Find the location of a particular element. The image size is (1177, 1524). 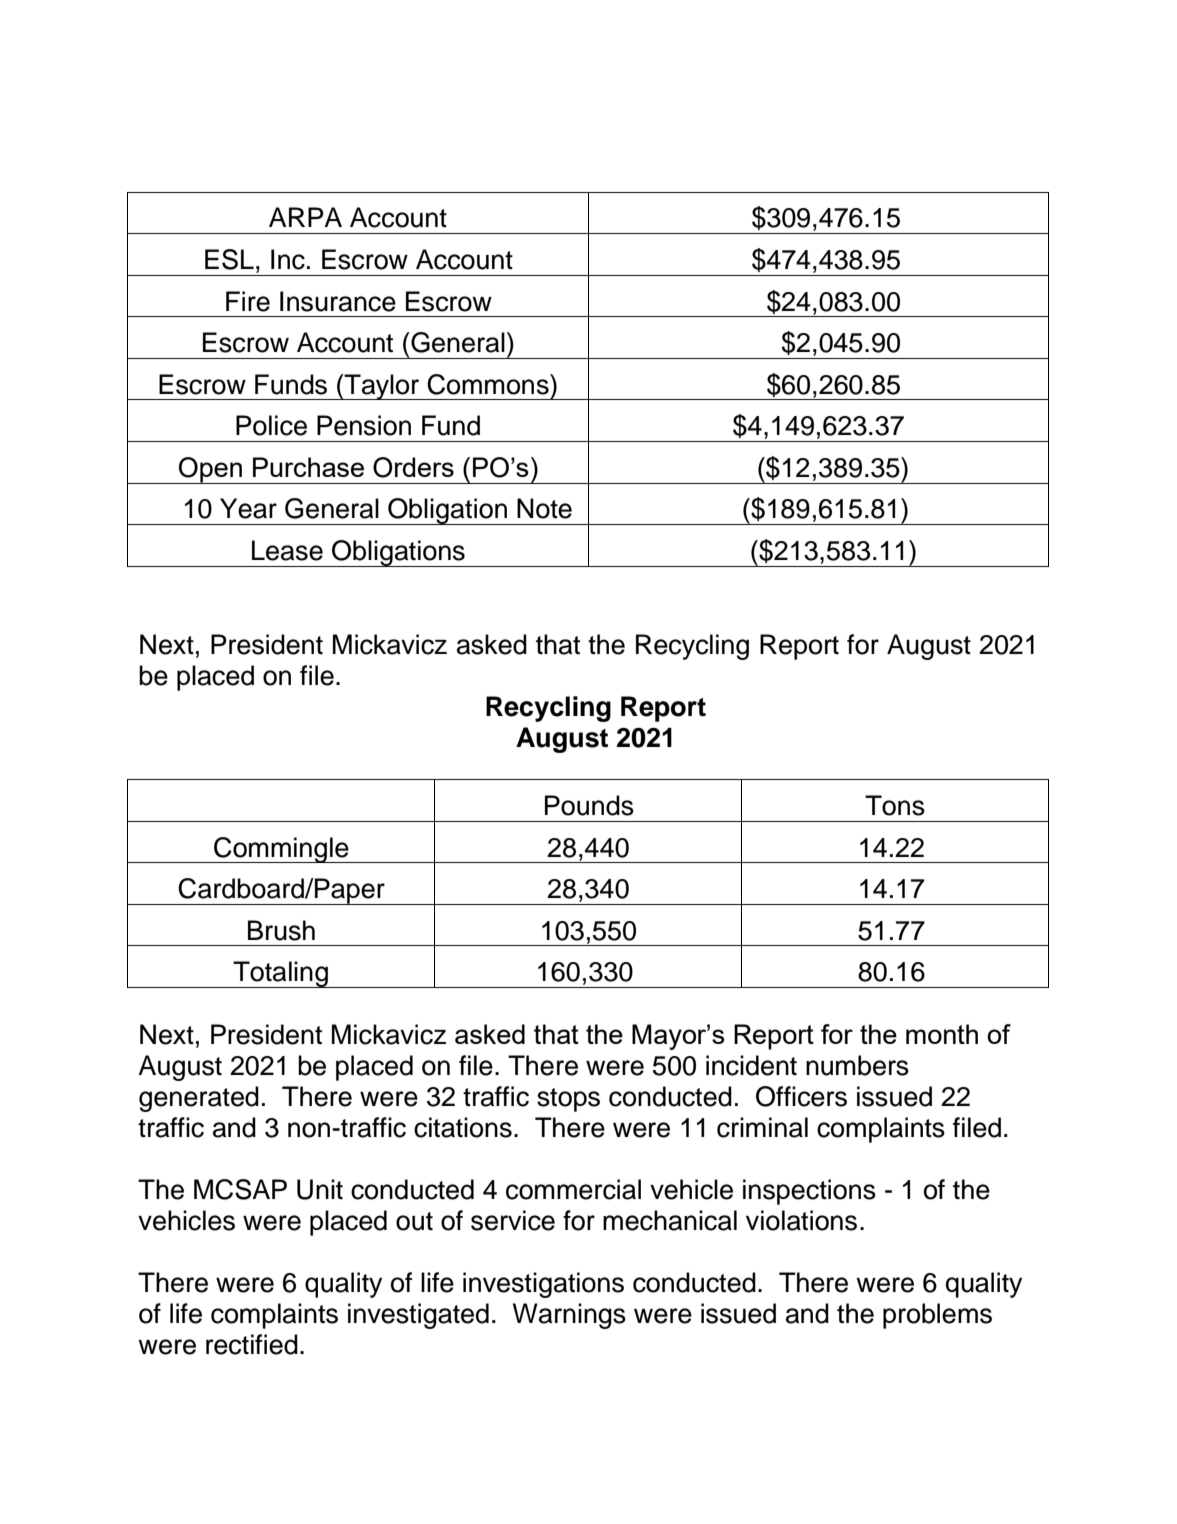

Note is located at coordinates (544, 508).
